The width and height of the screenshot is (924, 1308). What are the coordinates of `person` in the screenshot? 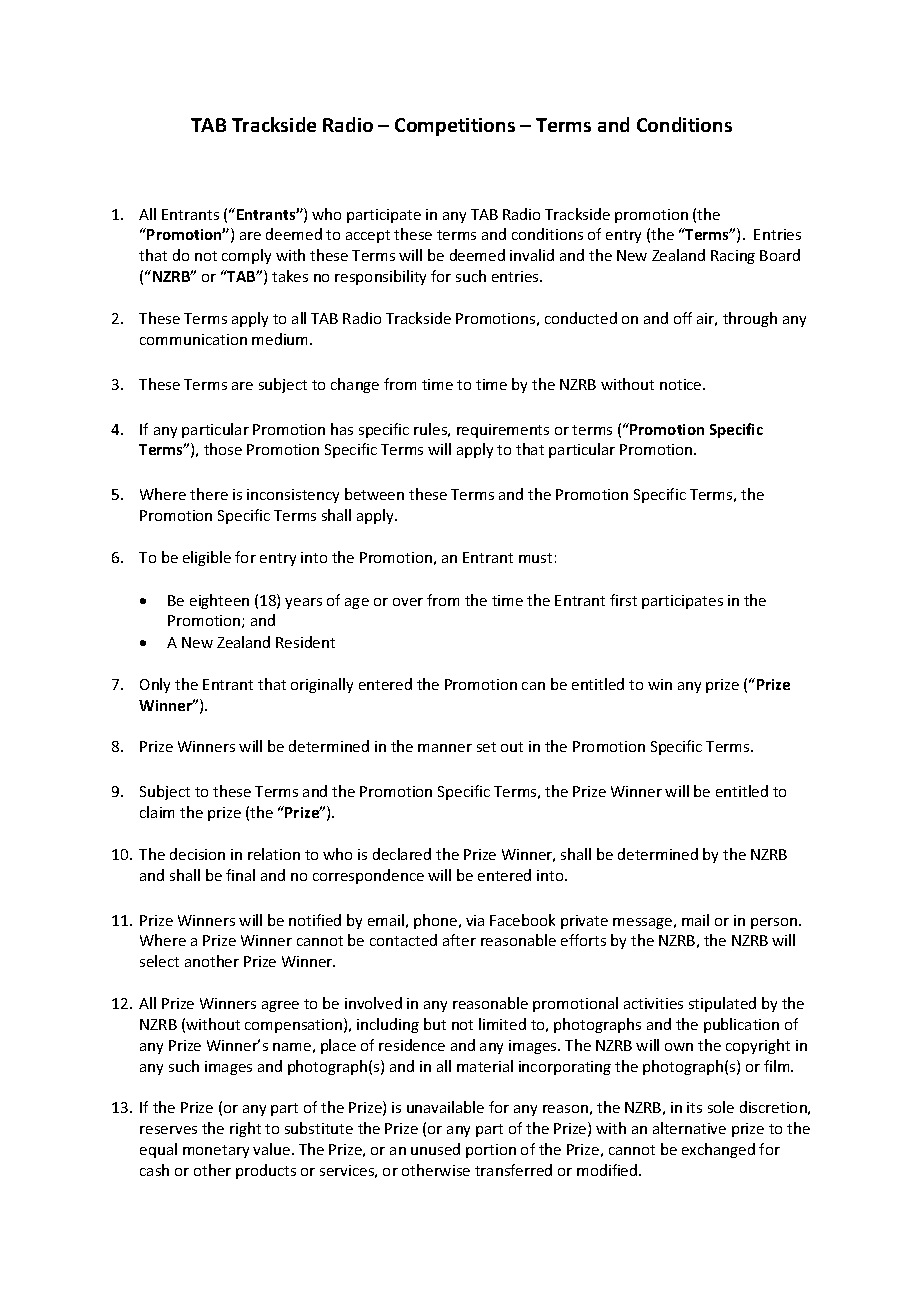 It's located at (775, 923).
